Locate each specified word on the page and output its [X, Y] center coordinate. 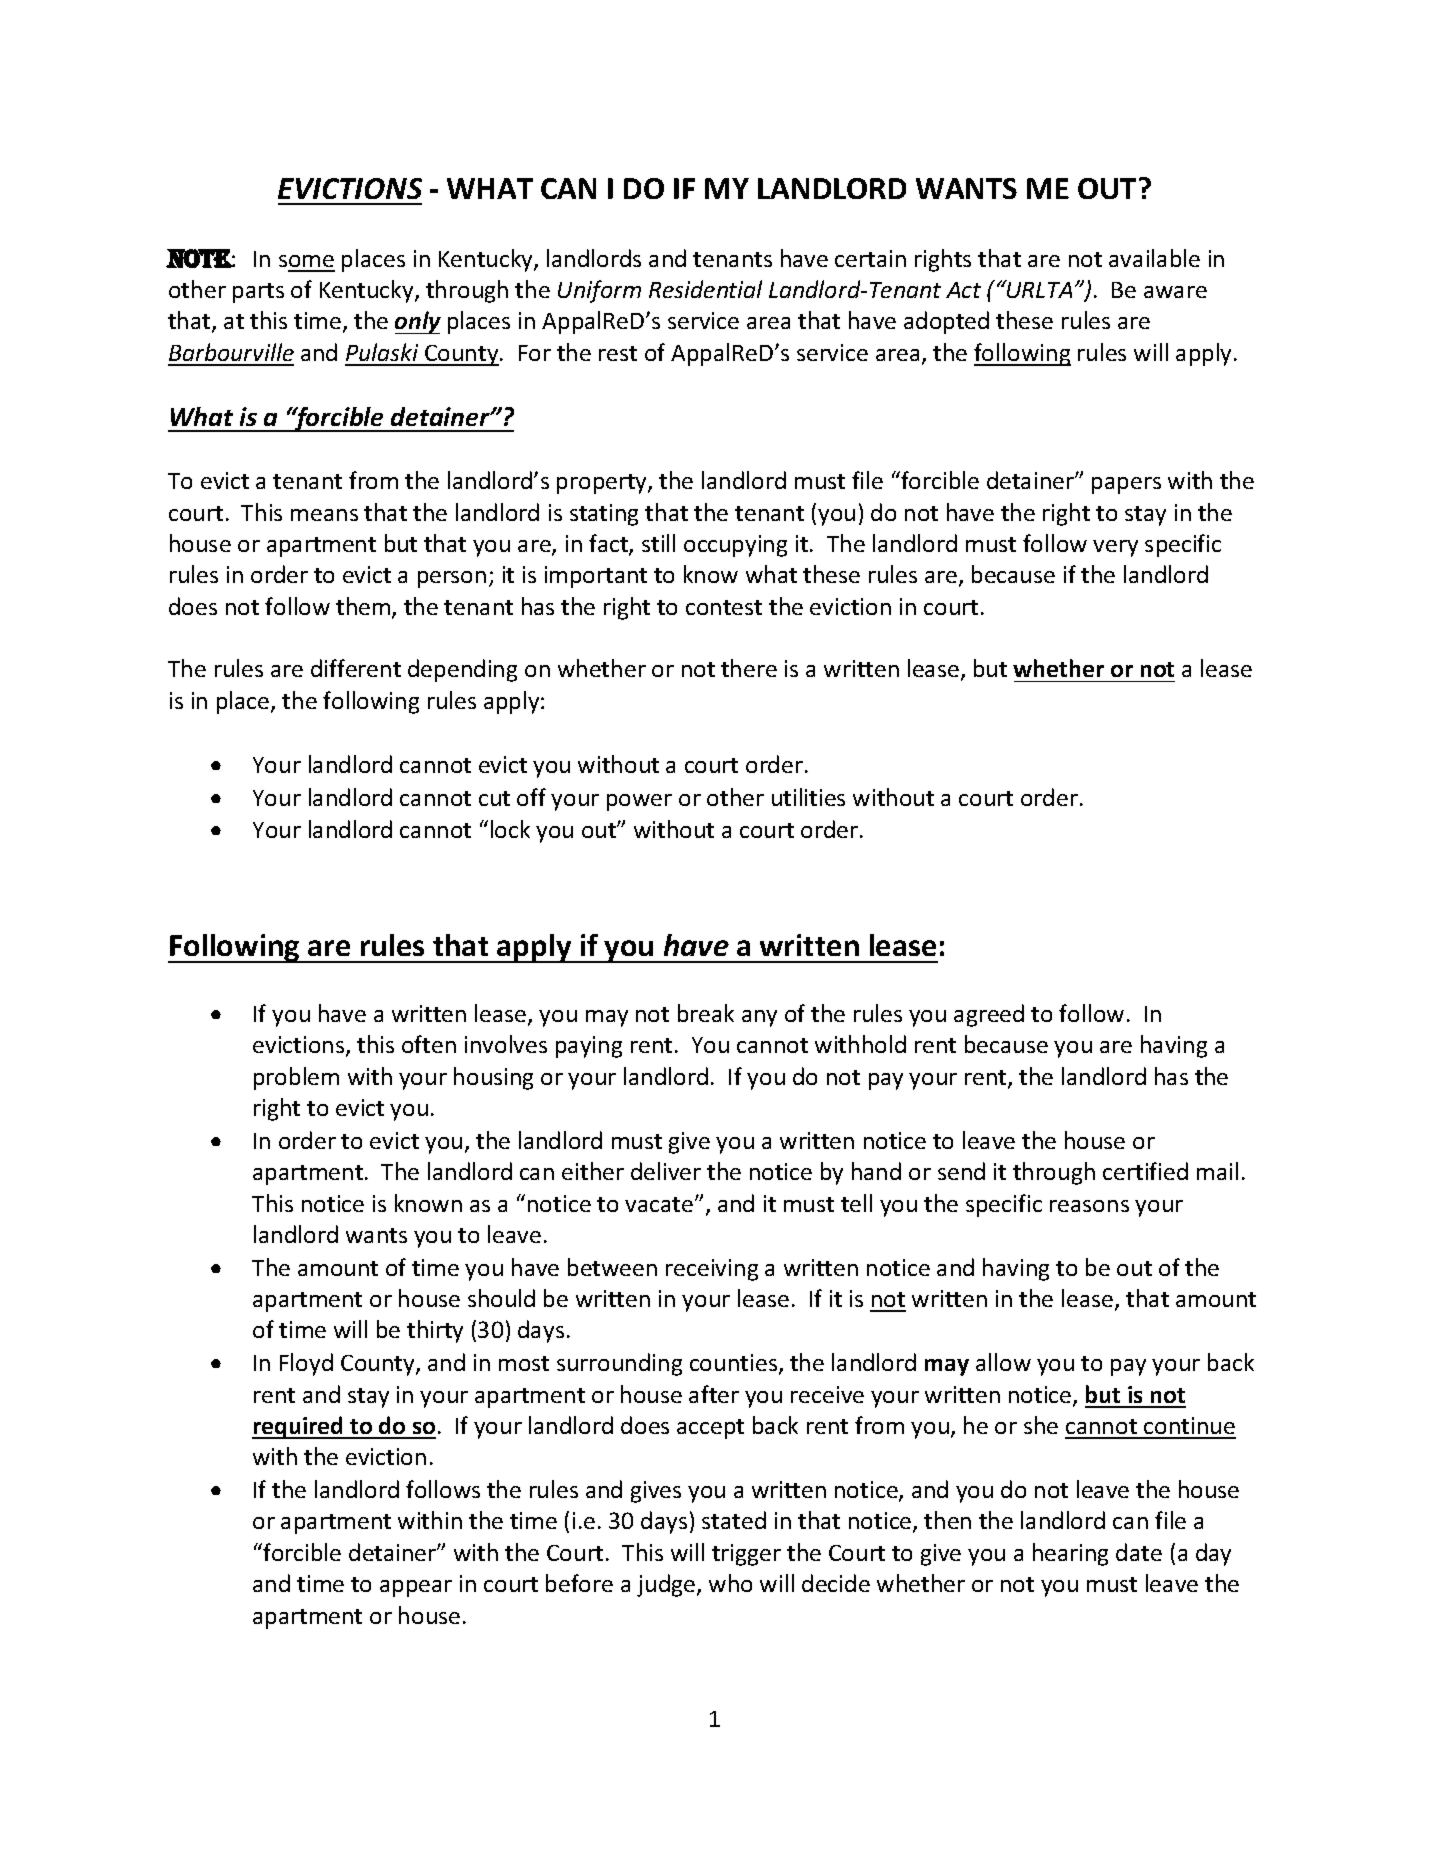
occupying [735, 546]
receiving [712, 1270]
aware [1175, 292]
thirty [435, 1331]
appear [416, 1588]
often [429, 1044]
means [324, 515]
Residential [705, 289]
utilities [808, 797]
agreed [989, 1015]
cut [494, 798]
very [1115, 548]
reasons [1089, 1206]
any [759, 1018]
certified [1145, 1171]
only [418, 322]
